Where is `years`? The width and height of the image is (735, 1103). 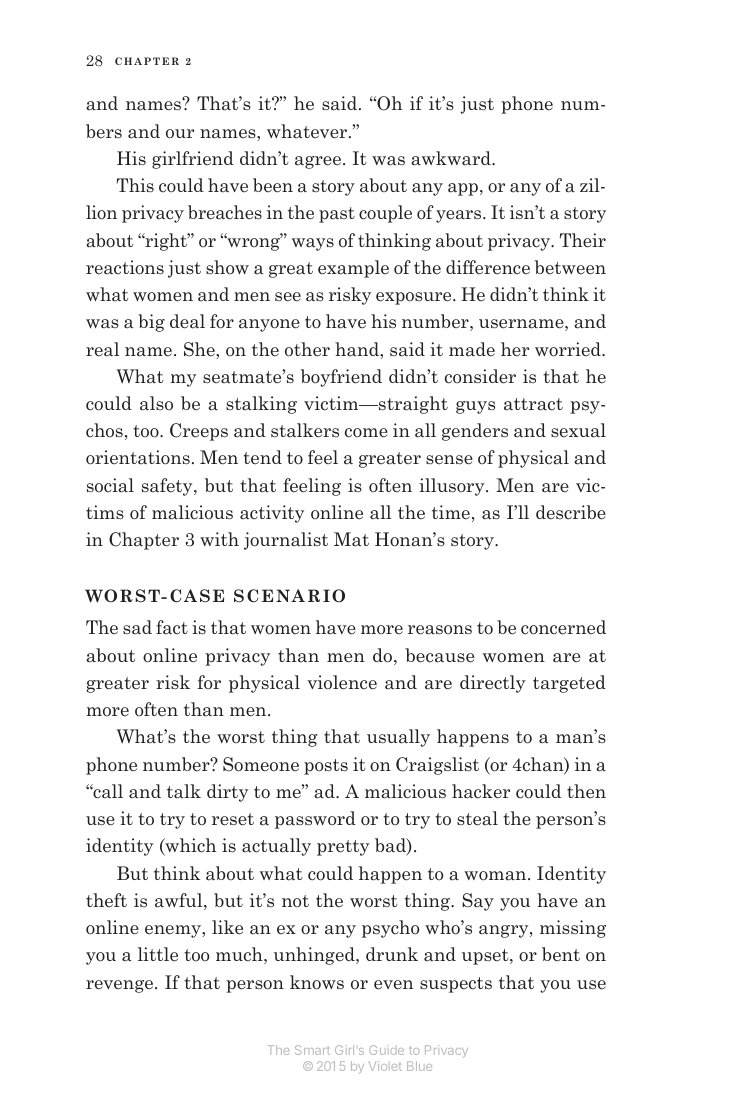 years is located at coordinates (460, 216).
